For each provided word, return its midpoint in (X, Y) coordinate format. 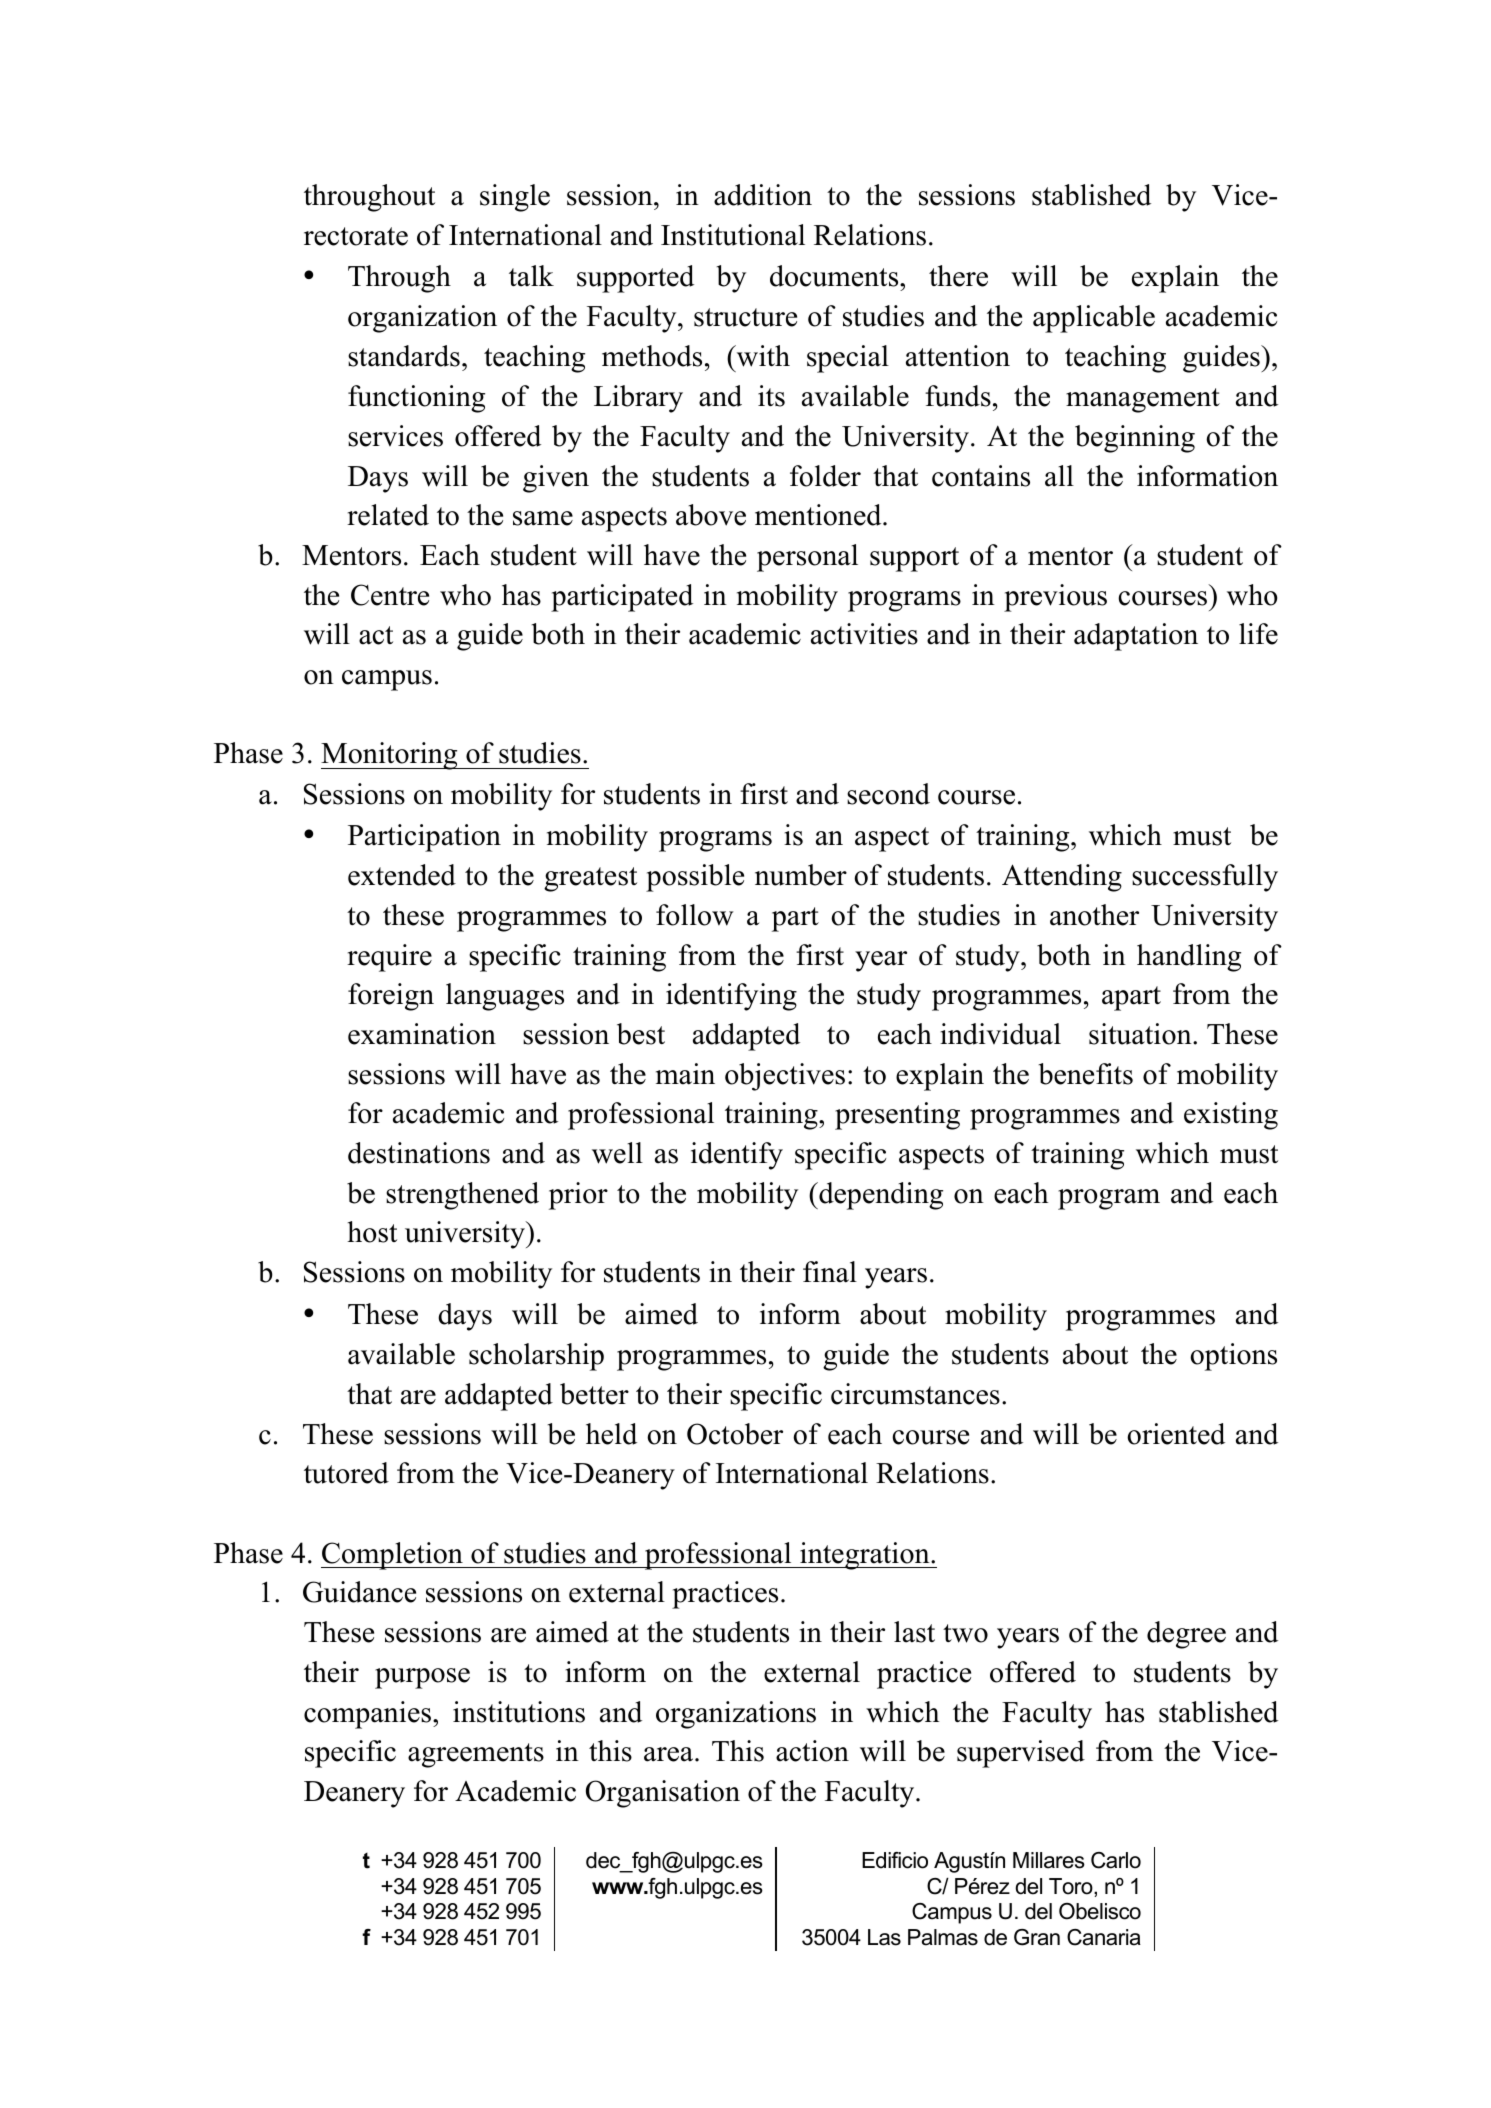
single (515, 198)
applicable (1094, 319)
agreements (476, 1755)
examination (422, 1034)
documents (835, 276)
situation (1141, 1034)
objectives (785, 1077)
